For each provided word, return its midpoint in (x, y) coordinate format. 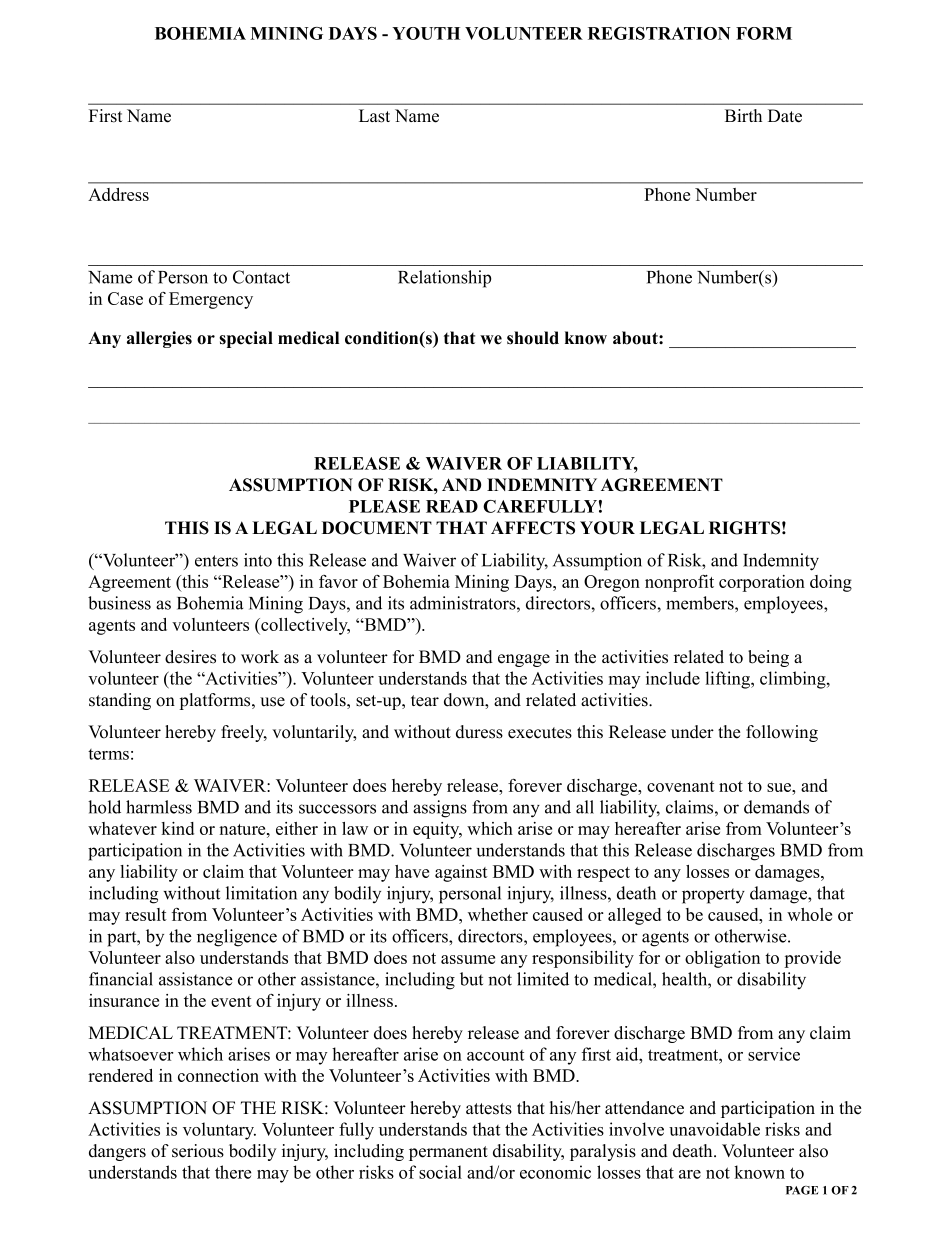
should (533, 338)
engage (524, 660)
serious (198, 1151)
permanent (448, 1153)
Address (118, 194)
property (713, 896)
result (146, 914)
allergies (159, 339)
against (461, 873)
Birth (743, 115)
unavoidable (714, 1129)
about (636, 338)
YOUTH (426, 33)
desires (190, 657)
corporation (762, 583)
